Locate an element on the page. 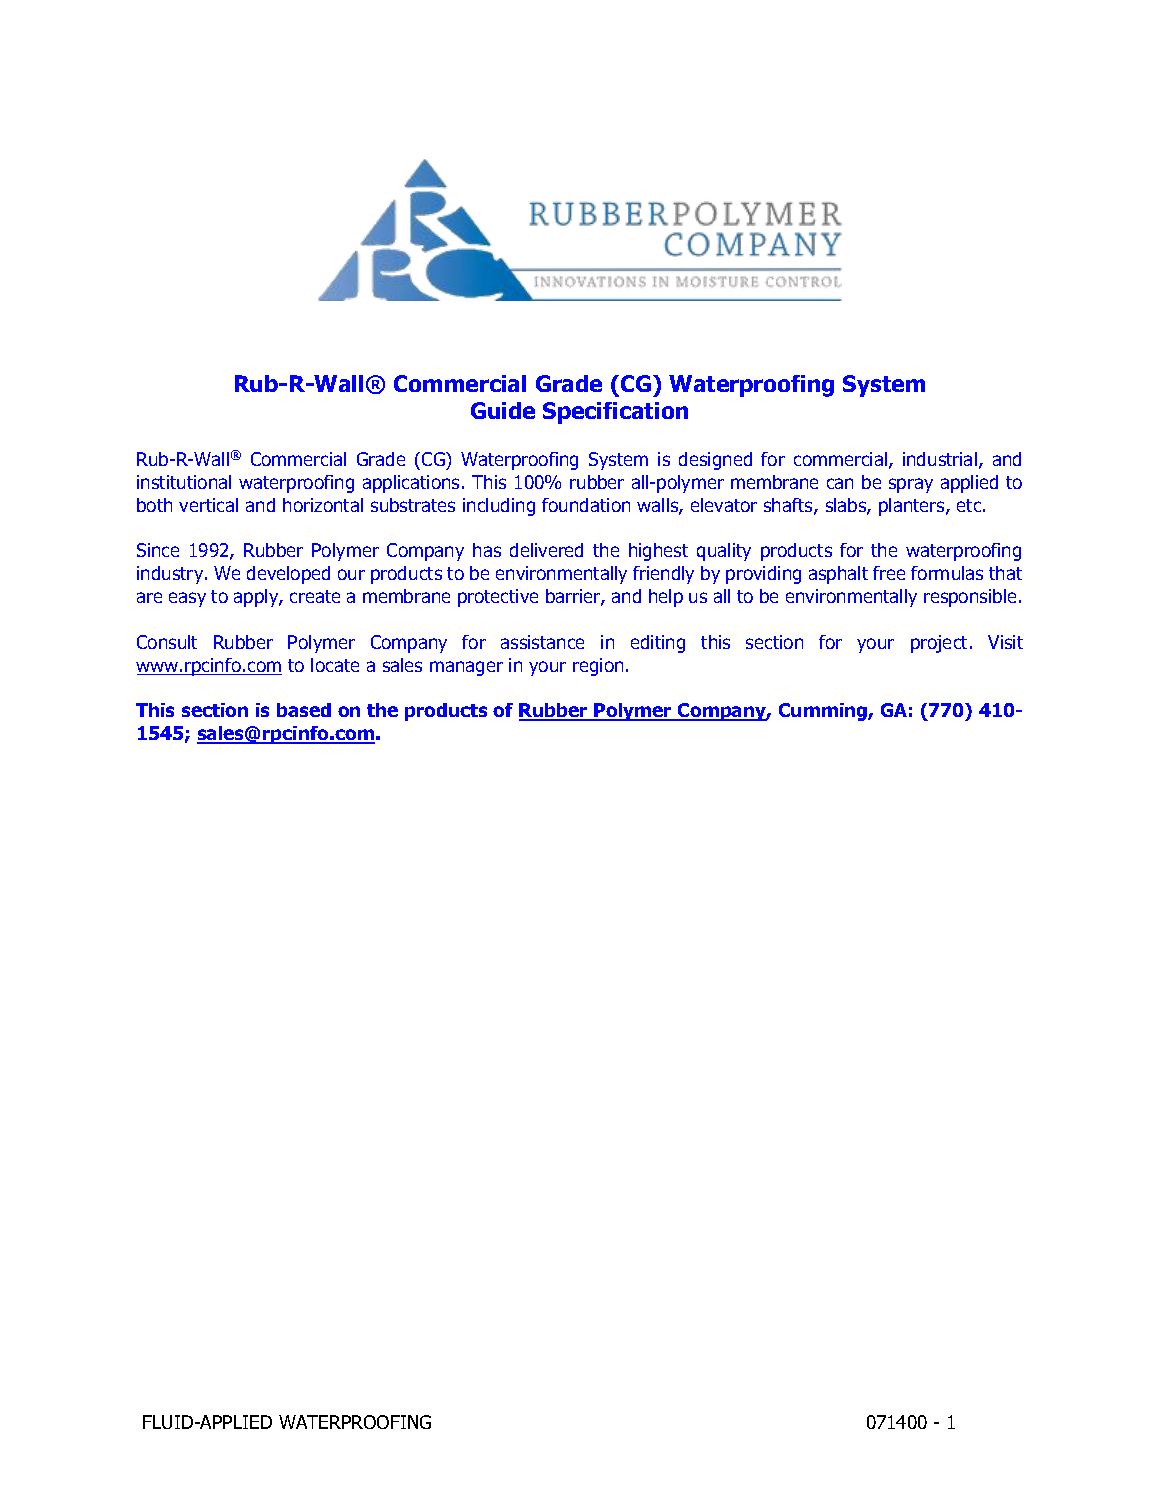  free is located at coordinates (889, 573).
